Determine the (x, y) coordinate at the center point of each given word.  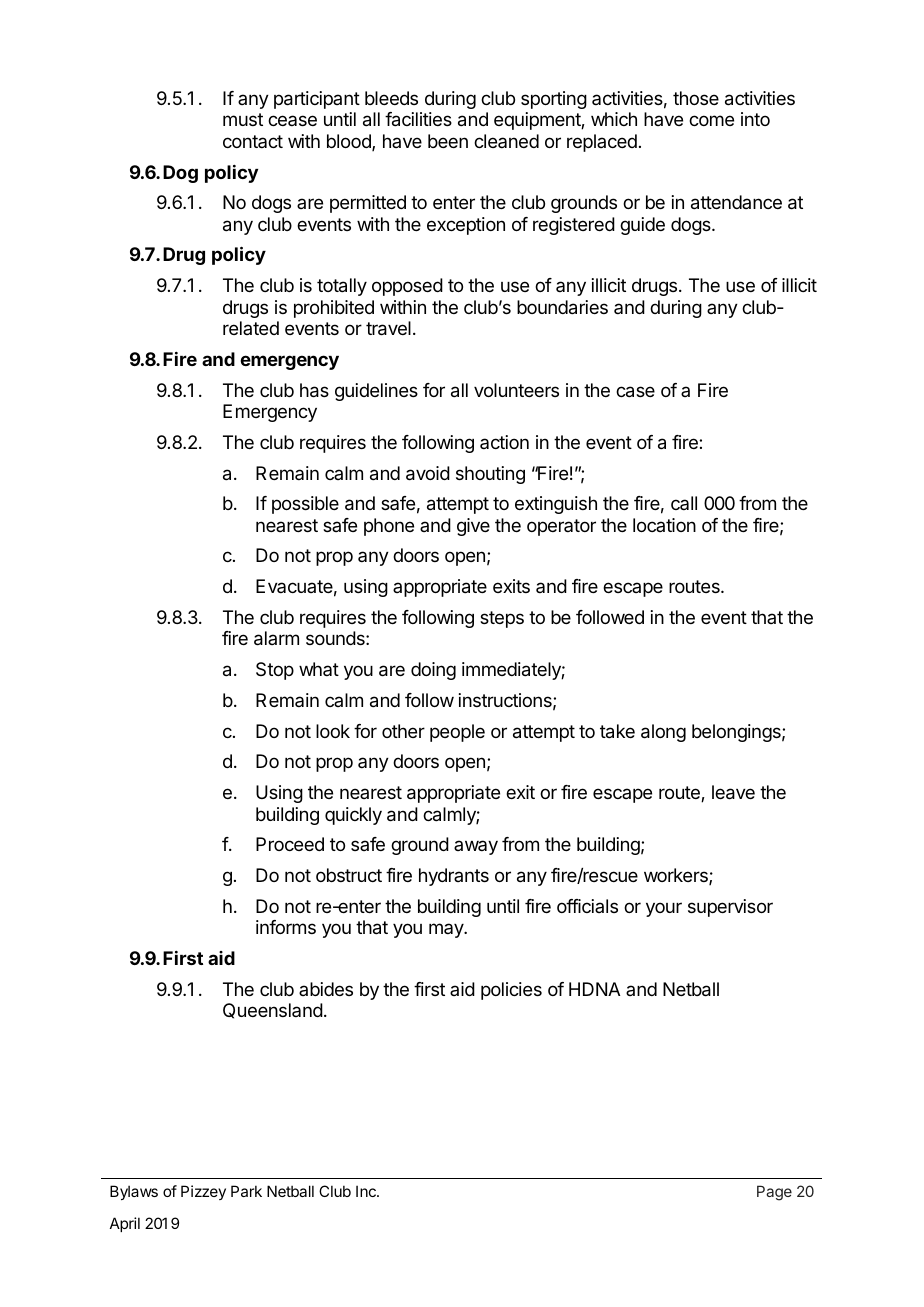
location (664, 525)
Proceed (290, 844)
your (664, 909)
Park (246, 1191)
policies (511, 991)
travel (388, 328)
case (635, 392)
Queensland (273, 1011)
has (314, 390)
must (243, 119)
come (711, 120)
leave (733, 792)
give (473, 527)
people (457, 733)
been (448, 141)
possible (305, 505)
